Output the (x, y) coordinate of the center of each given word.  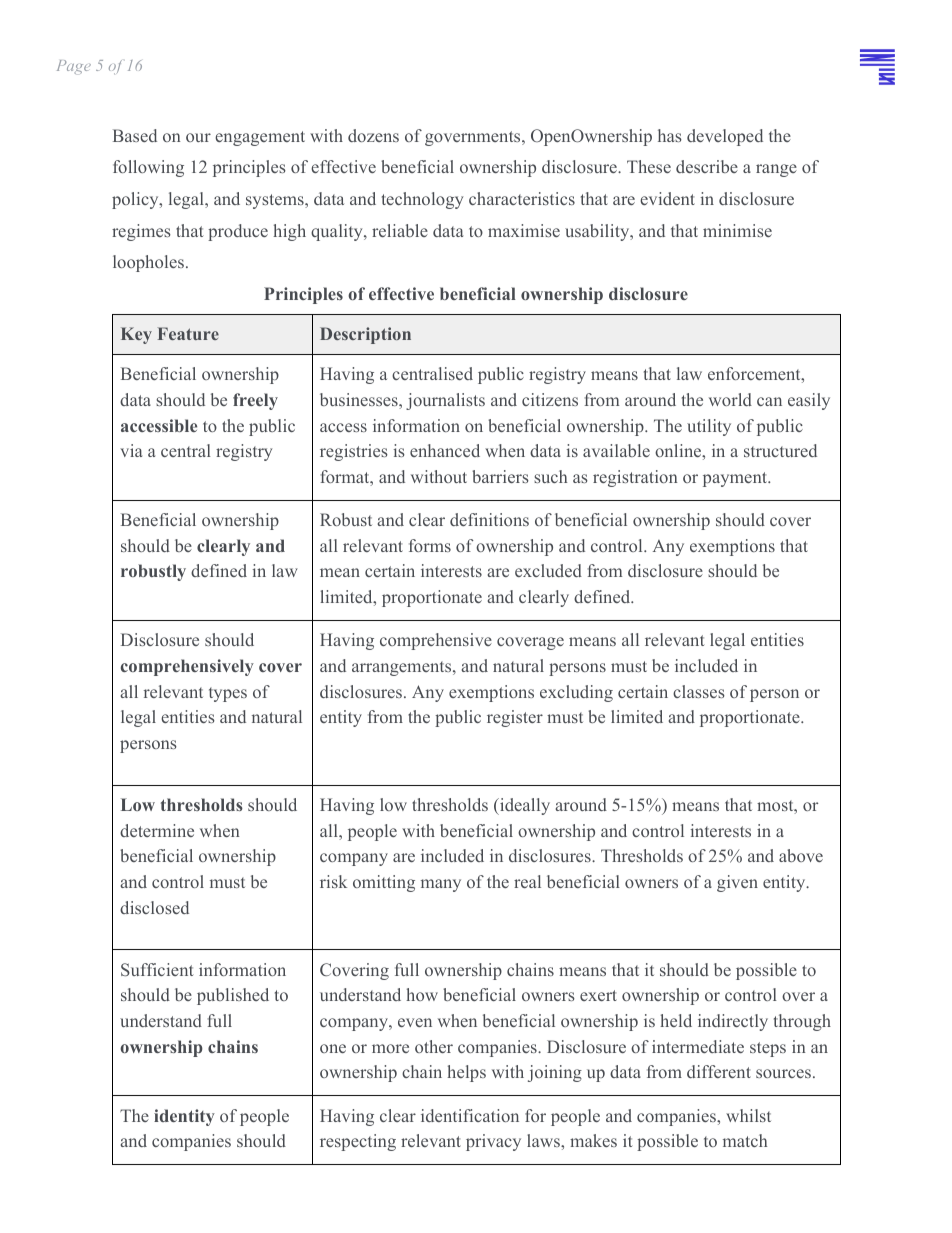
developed (725, 137)
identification (470, 1115)
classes (699, 691)
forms (430, 545)
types (228, 694)
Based (135, 135)
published (233, 996)
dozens (373, 135)
